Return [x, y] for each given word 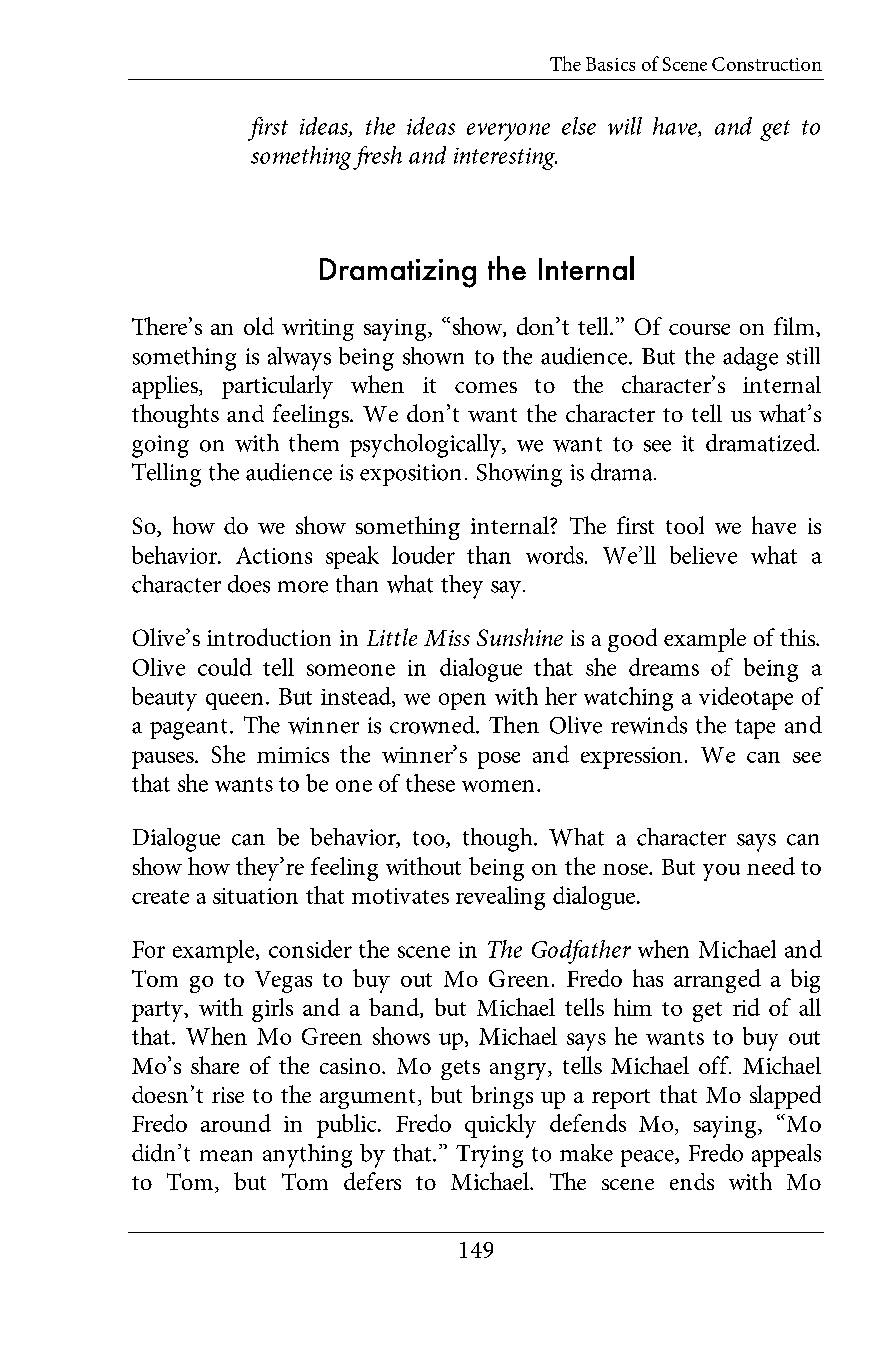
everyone [508, 132]
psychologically [426, 446]
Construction [767, 64]
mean [226, 1156]
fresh [377, 158]
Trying [489, 1156]
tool [685, 525]
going [160, 446]
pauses [164, 760]
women [498, 786]
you [721, 872]
